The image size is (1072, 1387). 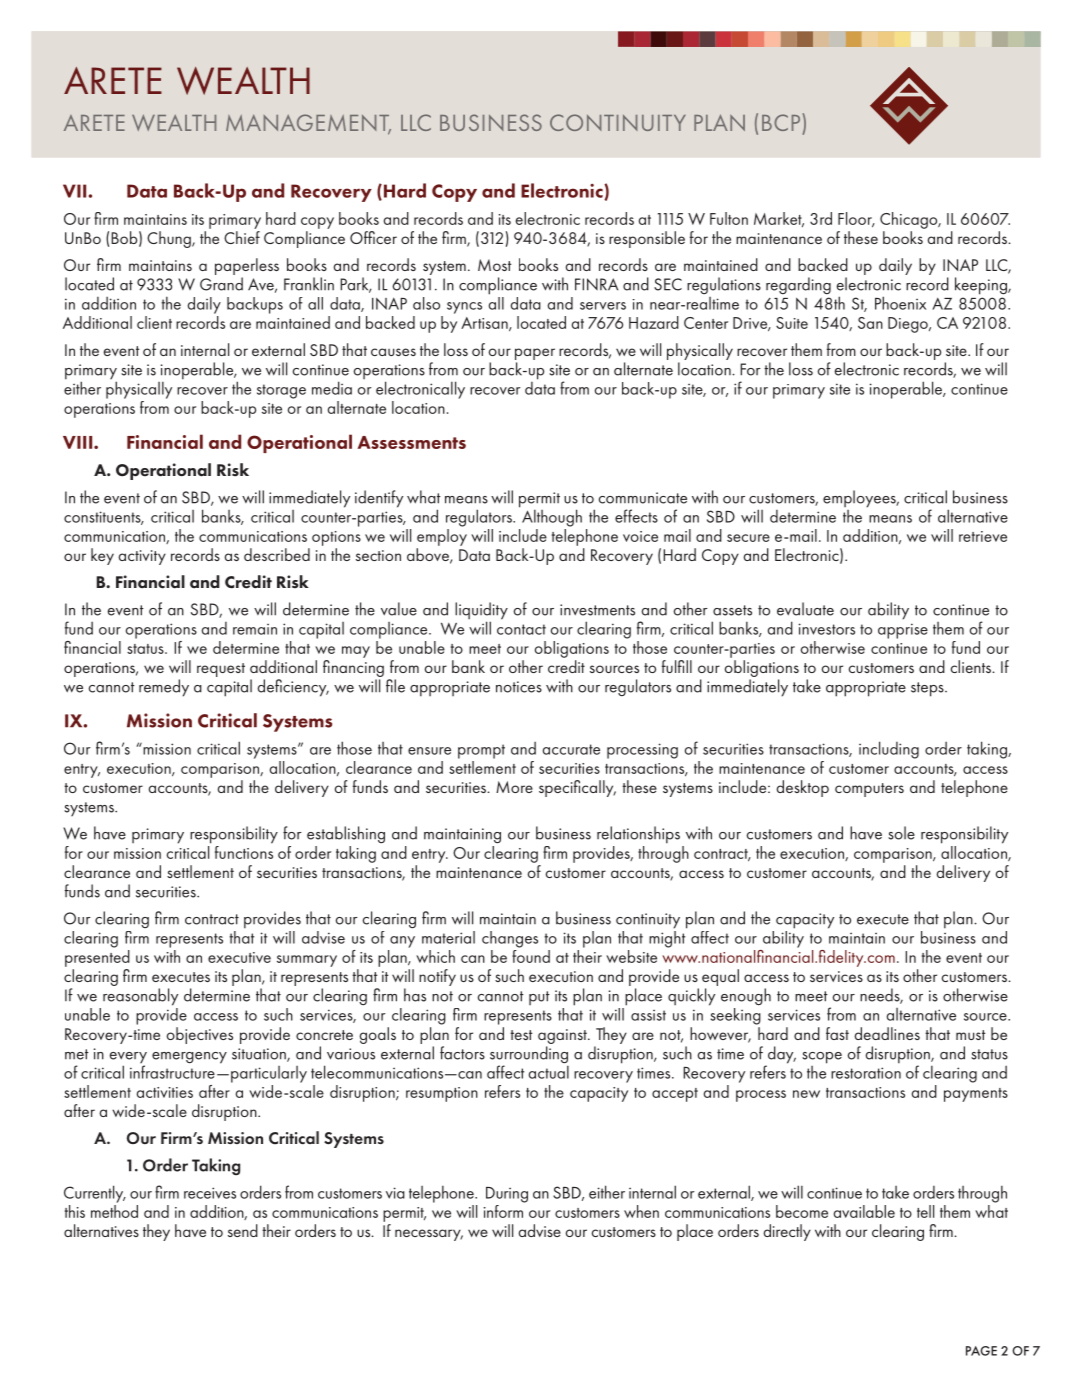 I want to click on Most, so click(x=495, y=265).
